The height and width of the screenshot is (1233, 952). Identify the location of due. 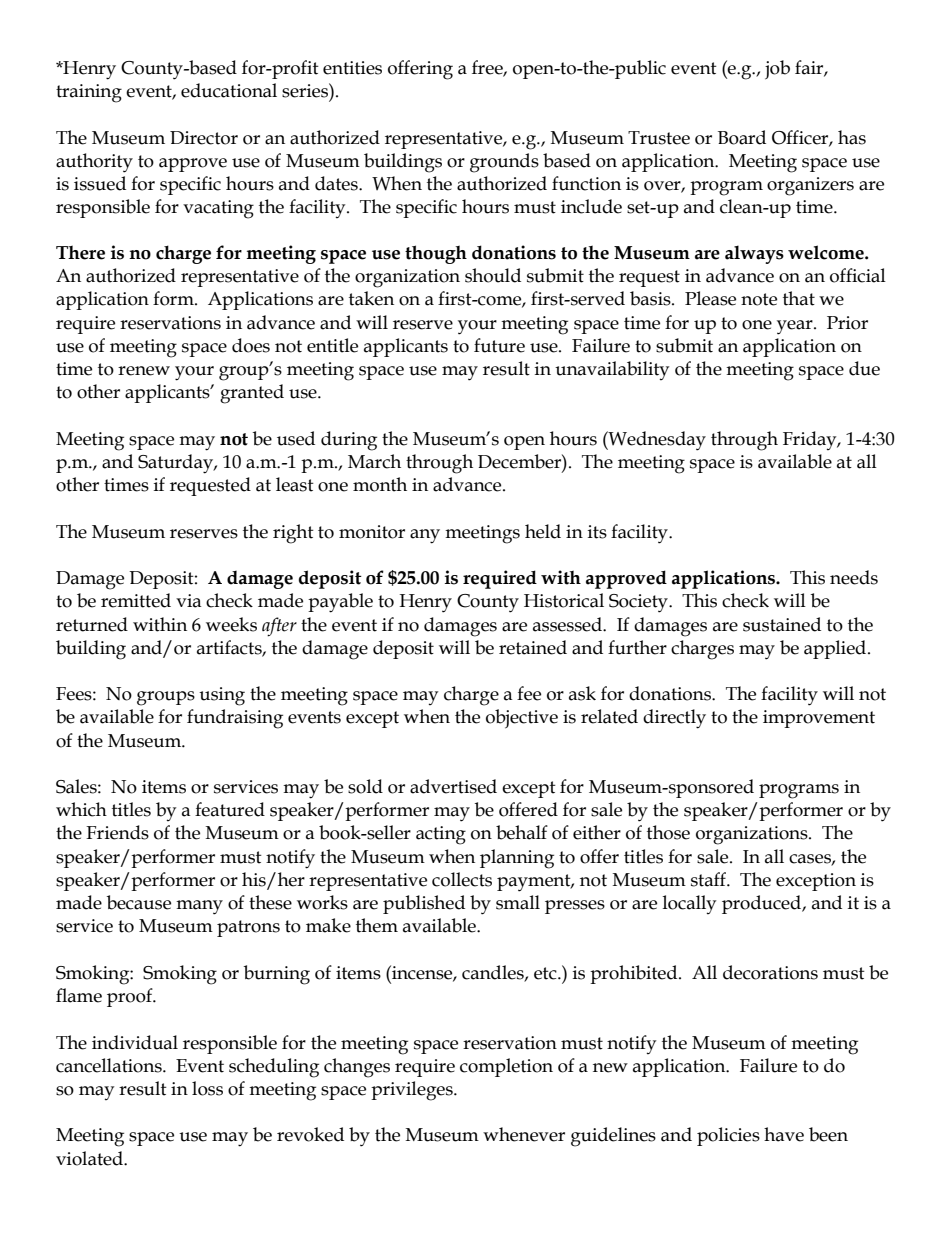
(864, 368).
